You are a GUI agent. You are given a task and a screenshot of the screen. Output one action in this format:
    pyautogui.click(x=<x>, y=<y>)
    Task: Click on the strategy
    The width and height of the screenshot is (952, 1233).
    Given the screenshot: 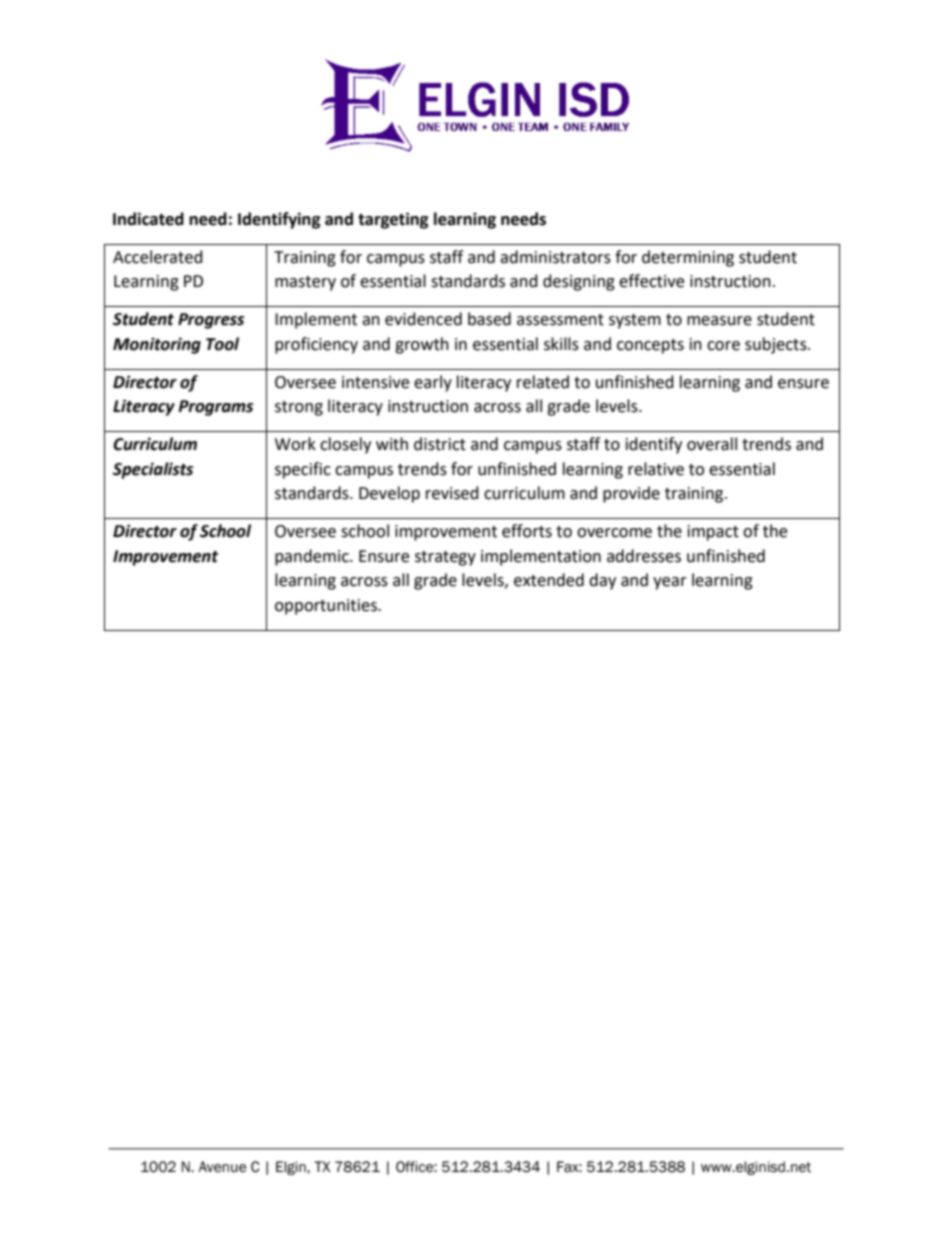 What is the action you would take?
    pyautogui.click(x=445, y=558)
